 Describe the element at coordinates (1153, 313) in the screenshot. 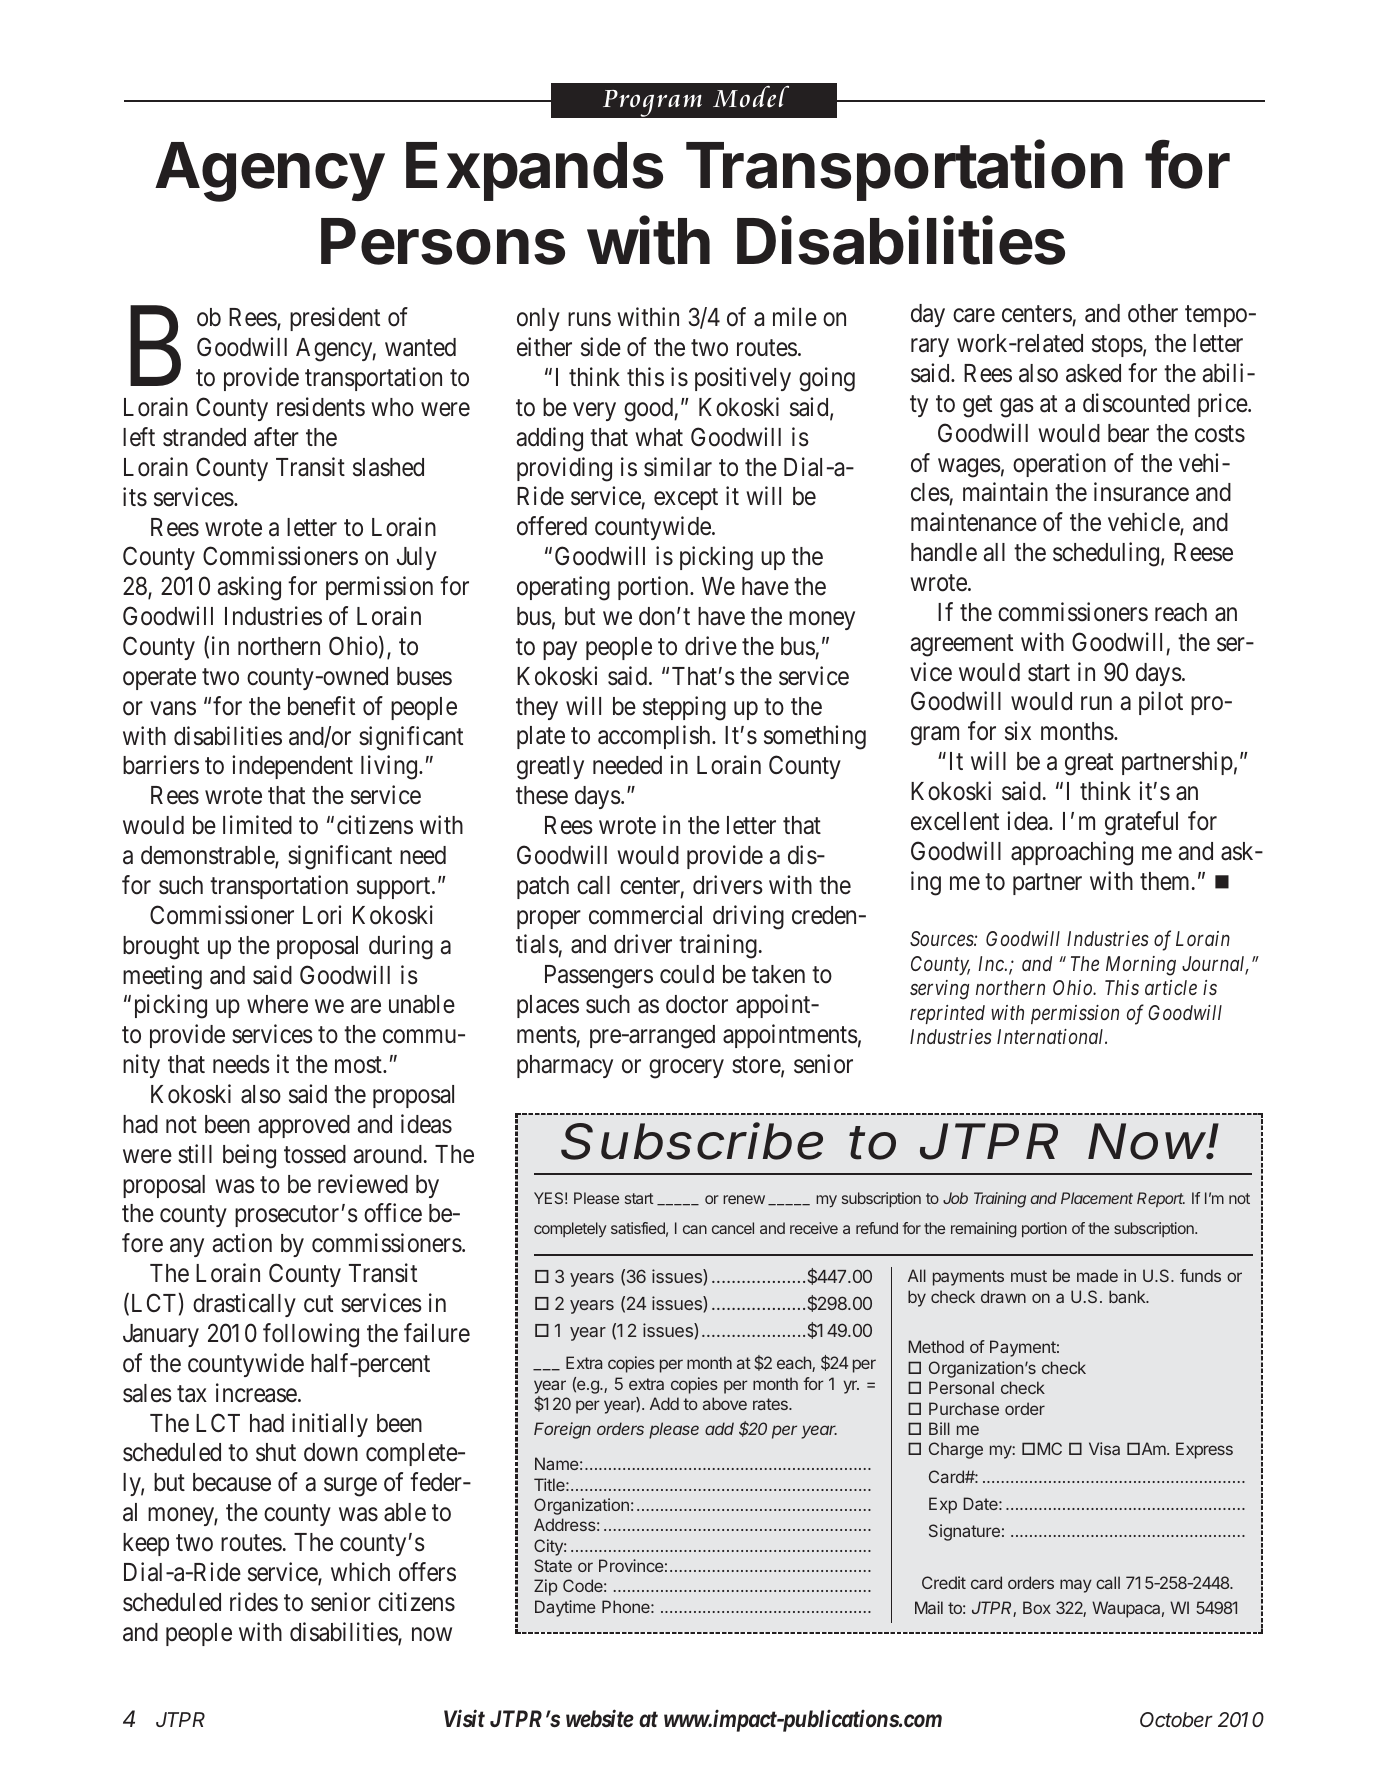

I see `other` at that location.
